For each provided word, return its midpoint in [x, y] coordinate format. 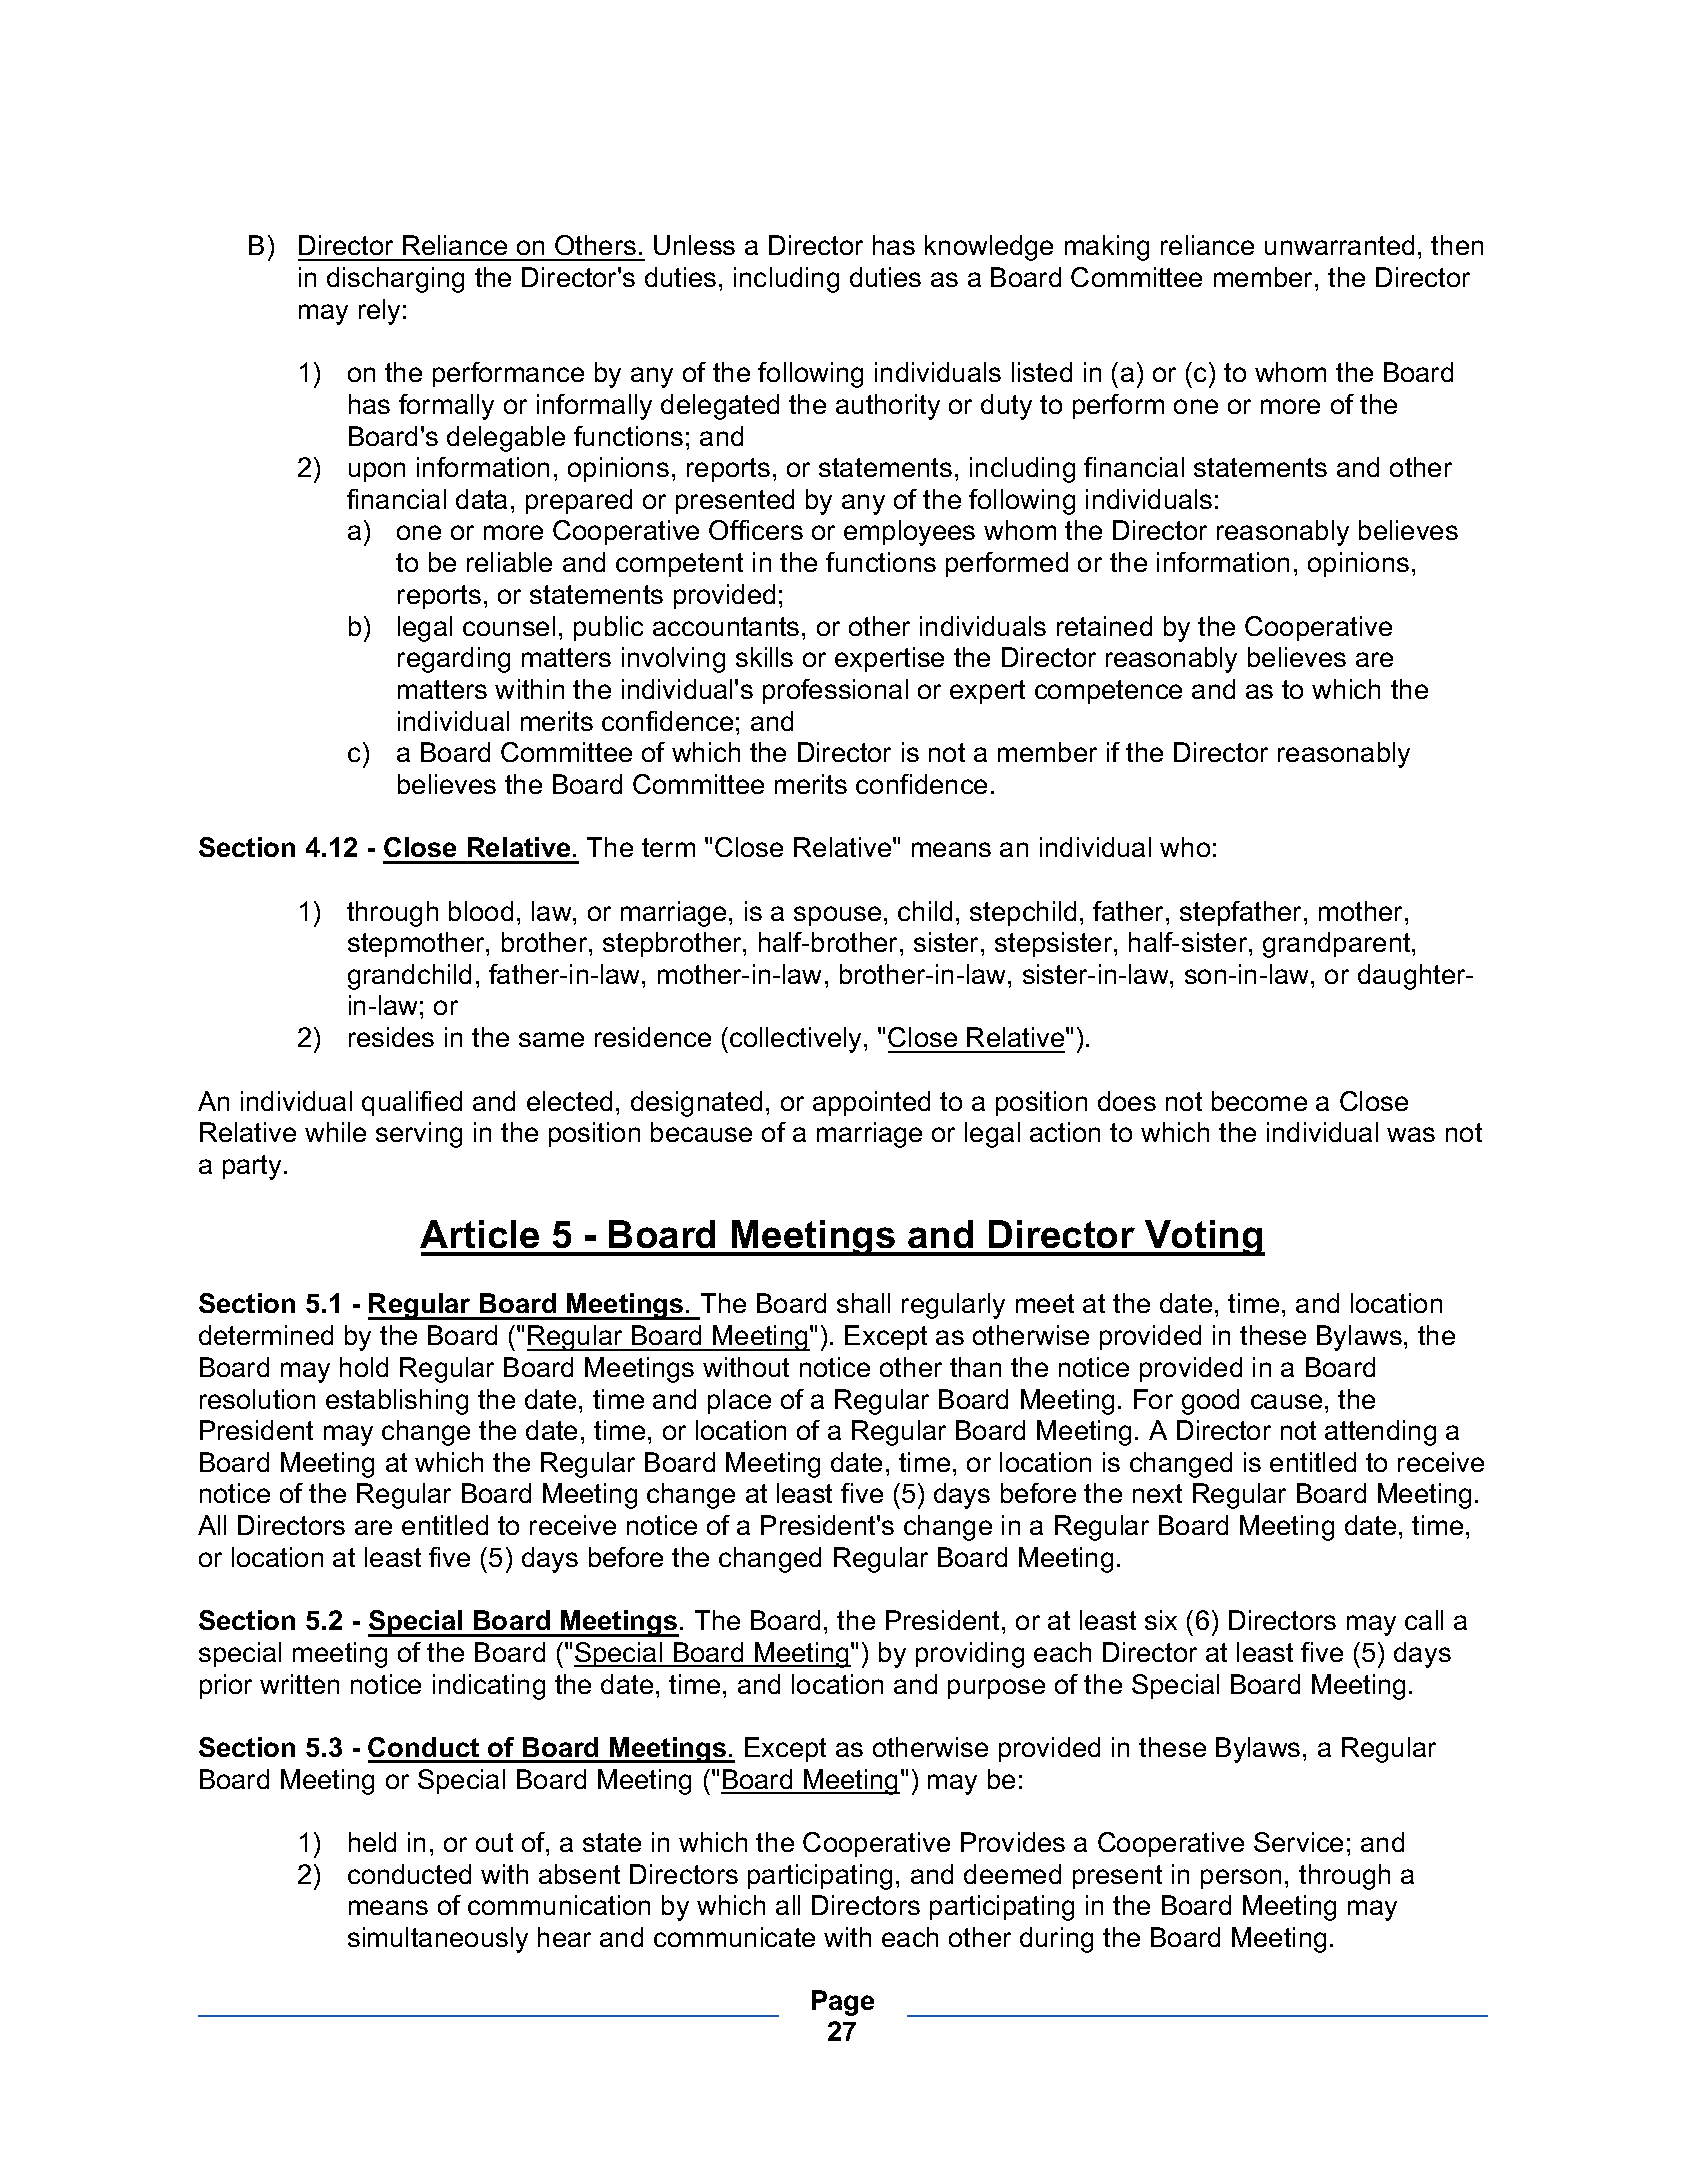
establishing [397, 1402]
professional [835, 691]
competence [1108, 692]
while [335, 1132]
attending [1380, 1433]
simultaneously [438, 1940]
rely [379, 312]
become [1259, 1101]
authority [888, 407]
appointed [871, 1103]
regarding [454, 660]
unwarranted [1339, 245]
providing [970, 1655]
